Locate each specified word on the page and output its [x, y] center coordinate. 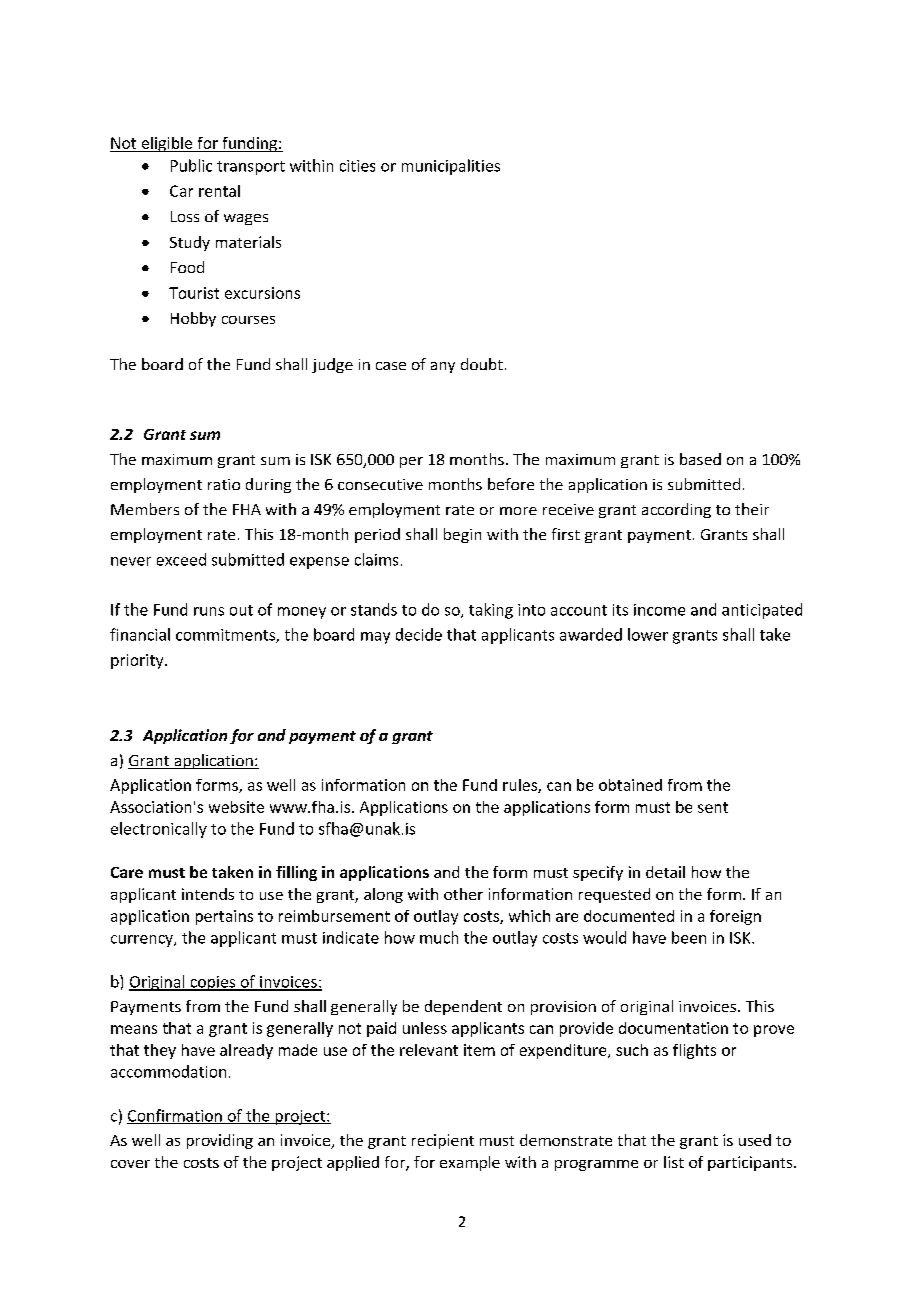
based [700, 459]
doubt [482, 364]
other [463, 894]
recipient [443, 1141]
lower [648, 634]
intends [208, 894]
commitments [226, 636]
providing [220, 1141]
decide [419, 634]
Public [191, 165]
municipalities [451, 167]
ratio [224, 484]
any [443, 367]
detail [665, 872]
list [674, 1162]
